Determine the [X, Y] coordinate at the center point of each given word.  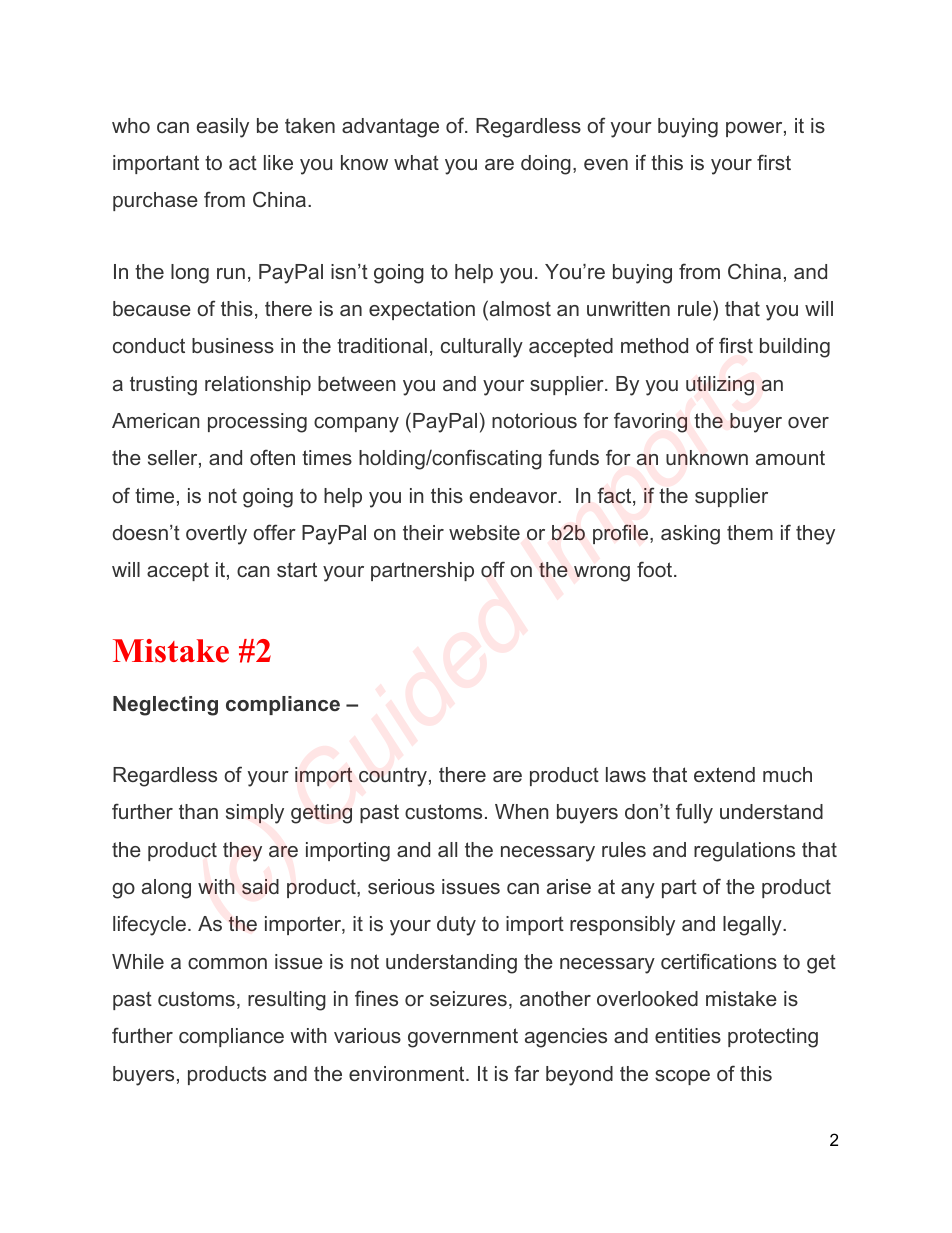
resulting [287, 1001]
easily [223, 128]
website [484, 532]
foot [656, 569]
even [606, 164]
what [416, 162]
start [297, 569]
